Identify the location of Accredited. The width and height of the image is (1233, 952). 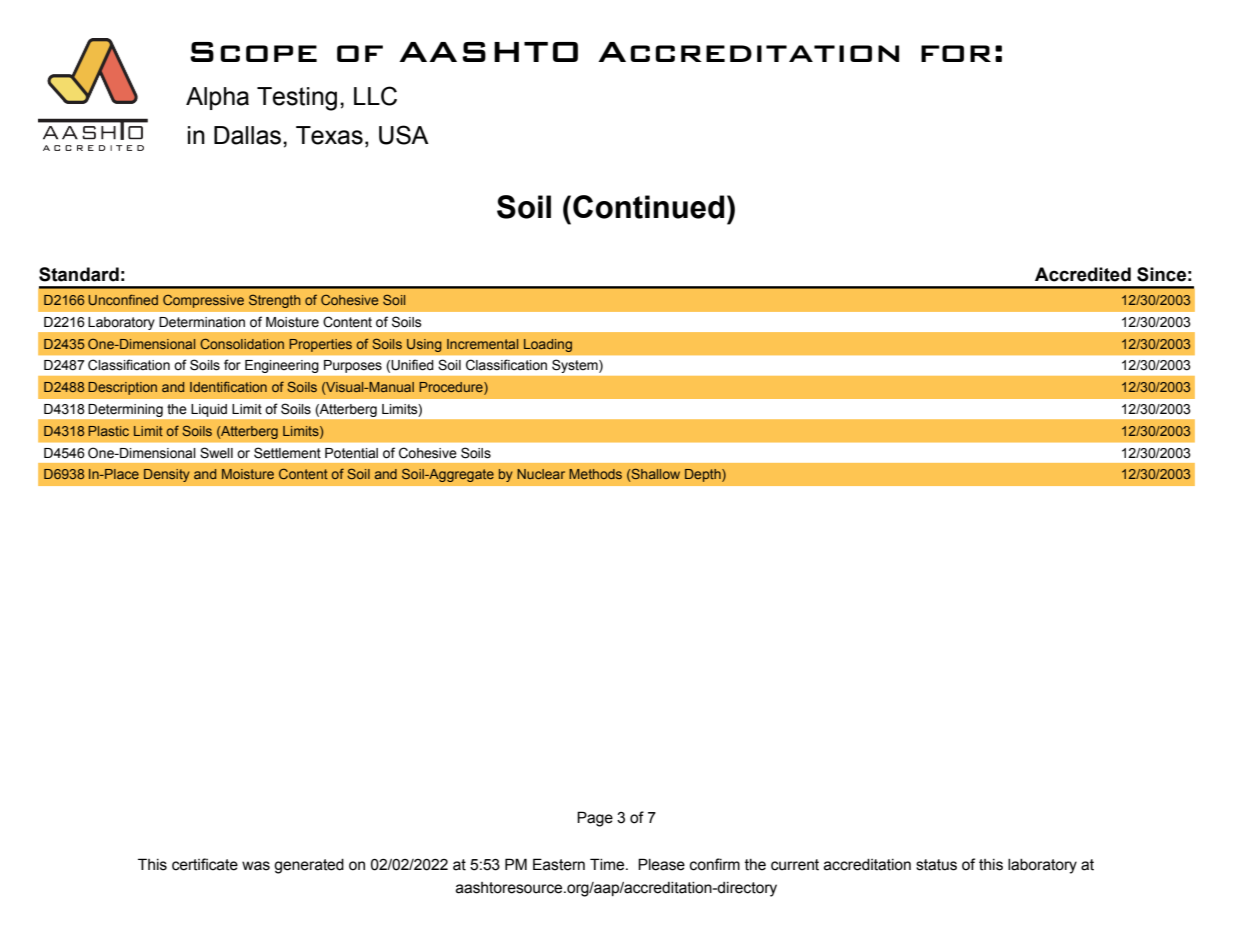
(1083, 274).
